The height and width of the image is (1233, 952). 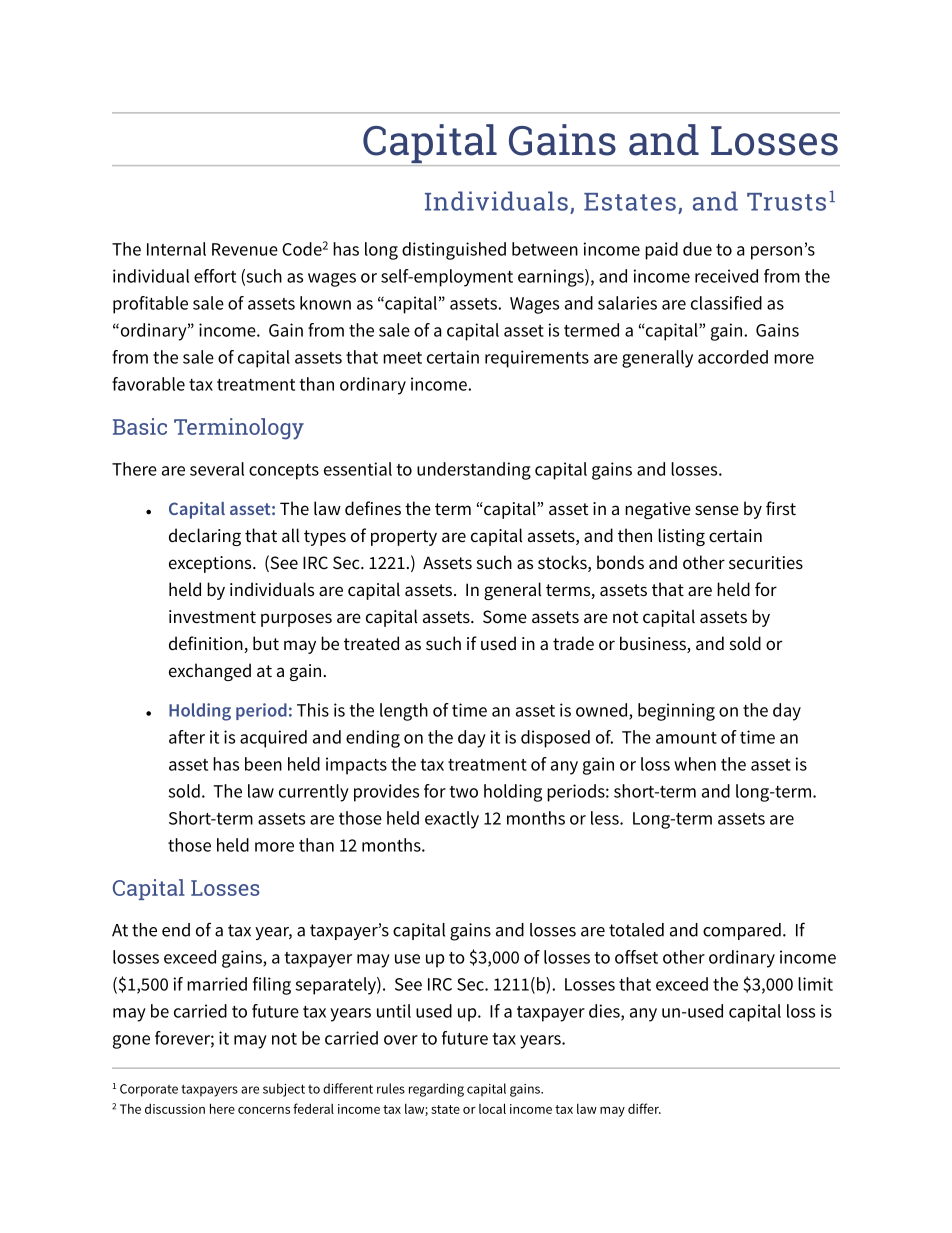 What do you see at coordinates (605, 1012) in the image?
I see `dies` at bounding box center [605, 1012].
